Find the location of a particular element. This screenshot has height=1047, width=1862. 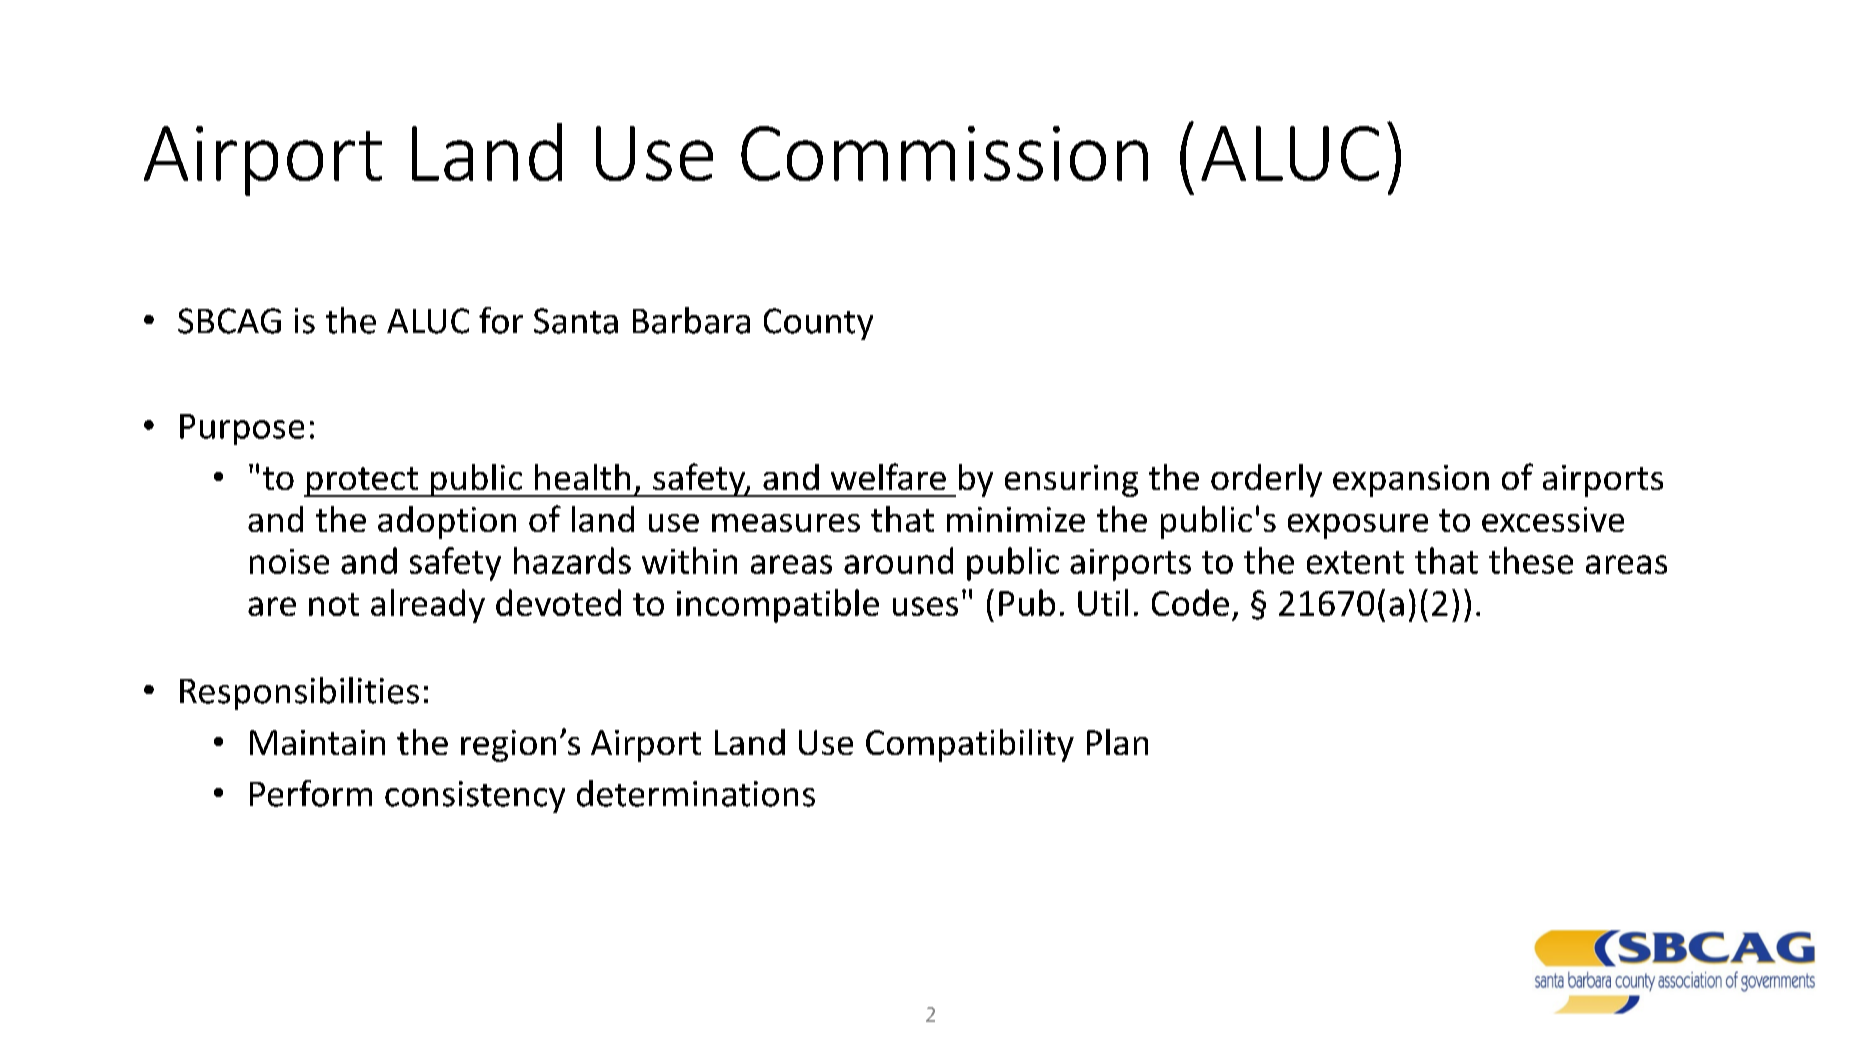

Barbara is located at coordinates (691, 320).
